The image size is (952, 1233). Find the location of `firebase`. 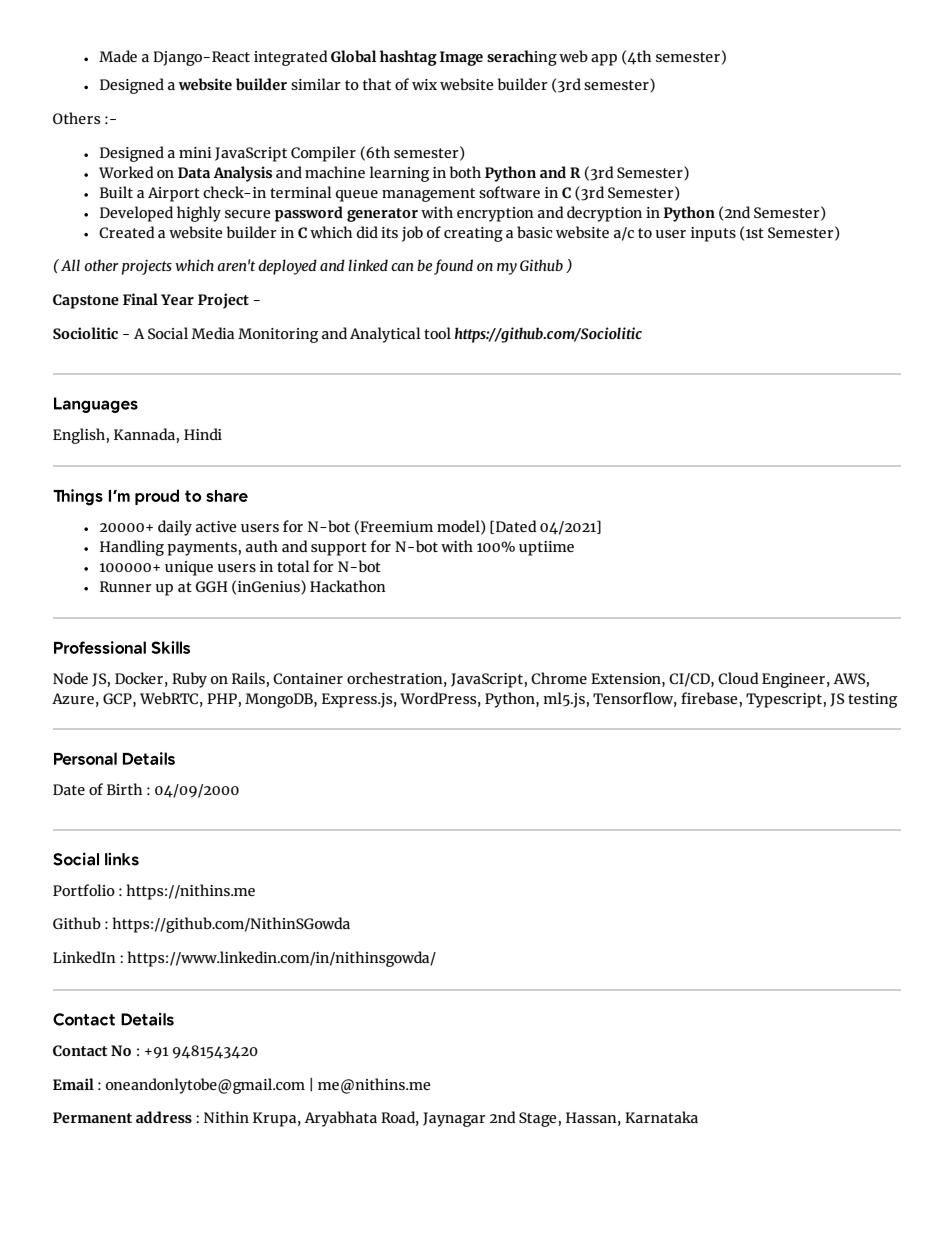

firebase is located at coordinates (709, 698).
